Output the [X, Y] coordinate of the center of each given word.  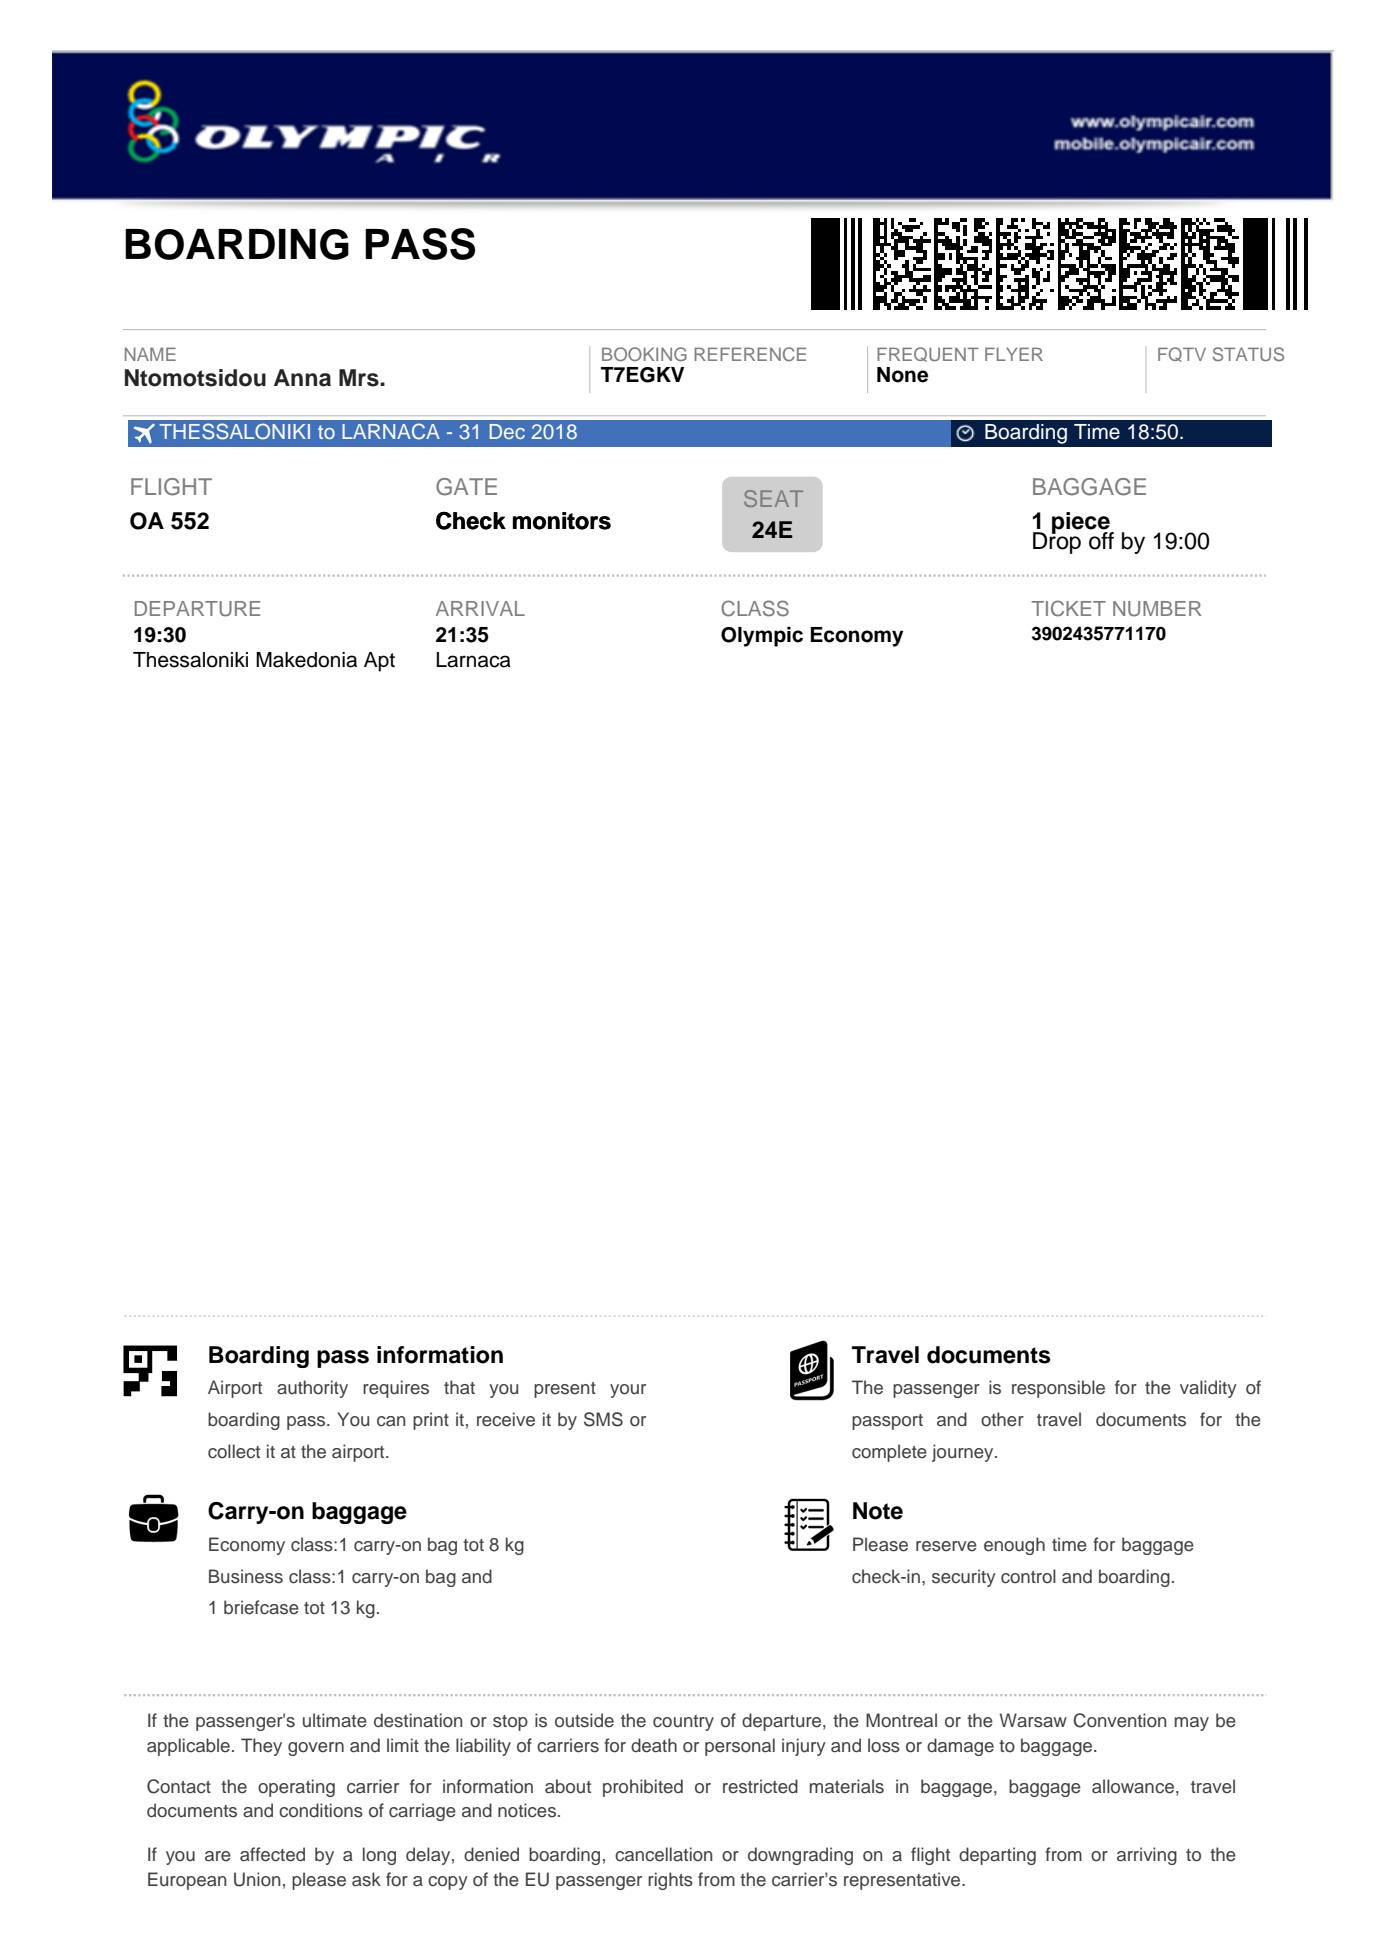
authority [312, 1389]
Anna [302, 378]
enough [1014, 1546]
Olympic [762, 636]
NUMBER [1157, 609]
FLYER [1014, 354]
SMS [603, 1419]
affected [272, 1854]
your [628, 1391]
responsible [1058, 1389]
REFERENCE [750, 354]
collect [234, 1451]
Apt [379, 662]
